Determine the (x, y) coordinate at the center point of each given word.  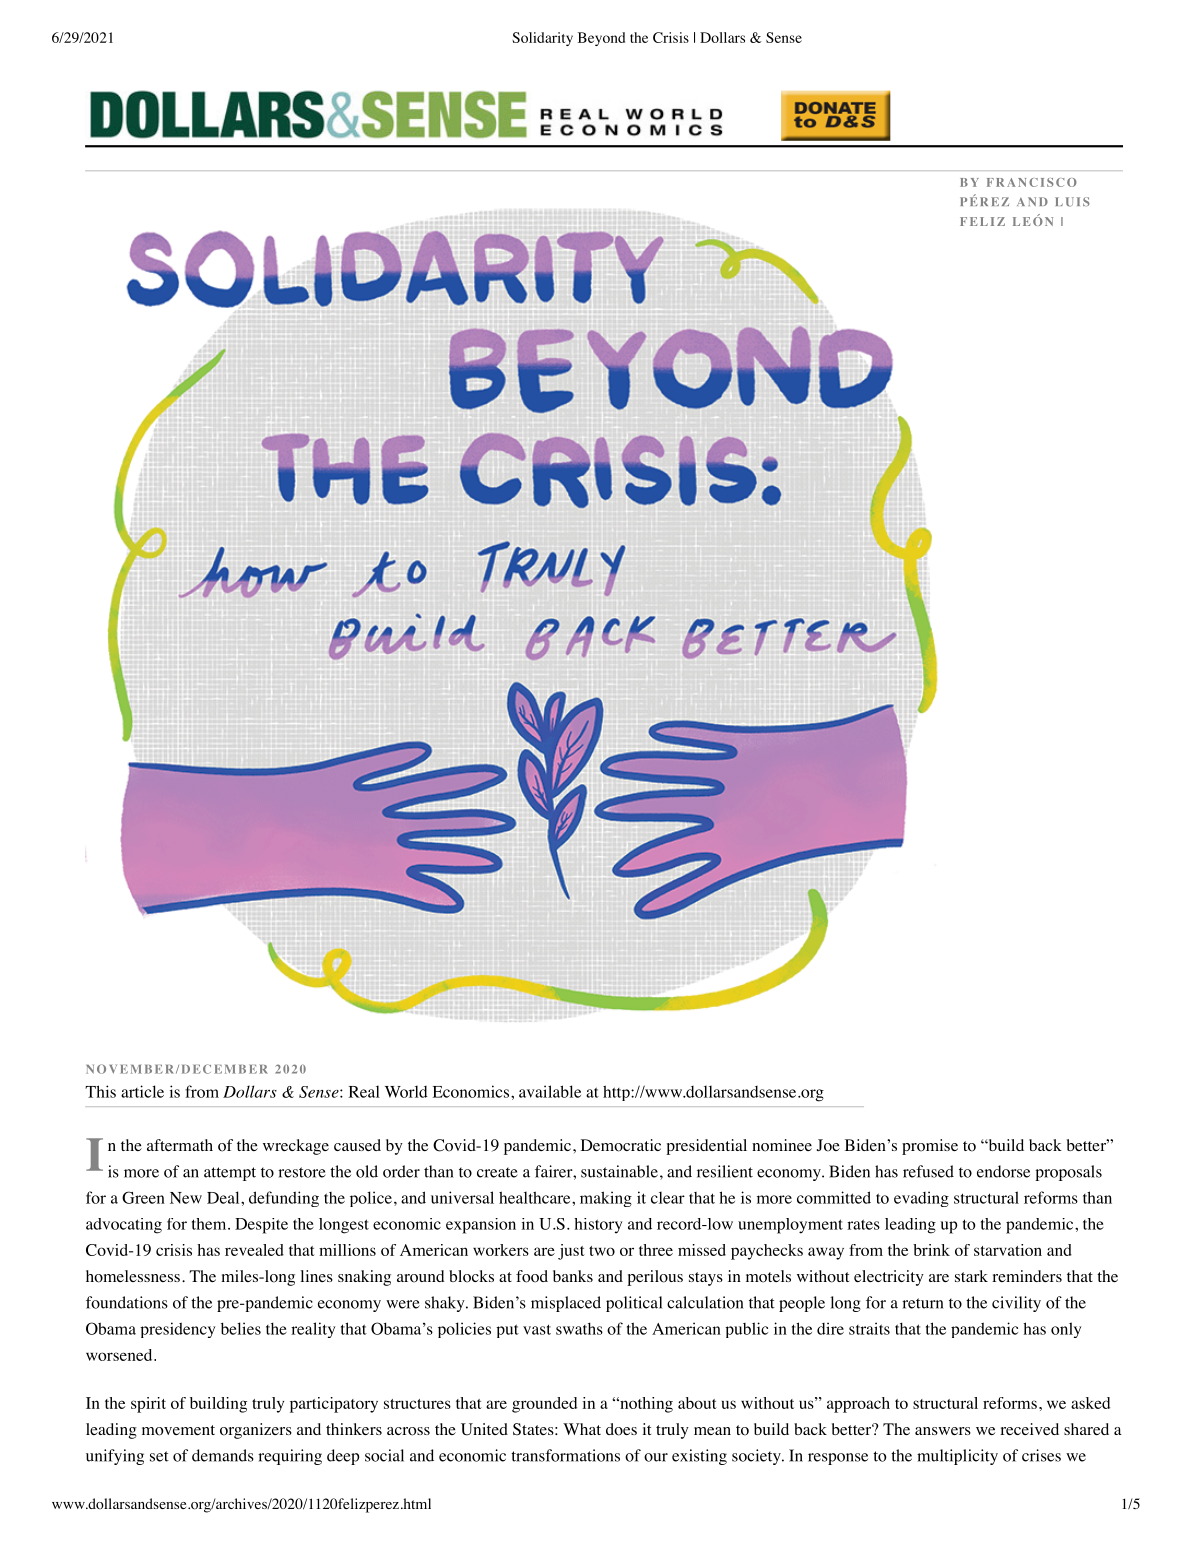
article (142, 1091)
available (550, 1091)
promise (930, 1147)
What (582, 1429)
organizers (256, 1431)
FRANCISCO (1032, 182)
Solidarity (542, 39)
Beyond (601, 39)
